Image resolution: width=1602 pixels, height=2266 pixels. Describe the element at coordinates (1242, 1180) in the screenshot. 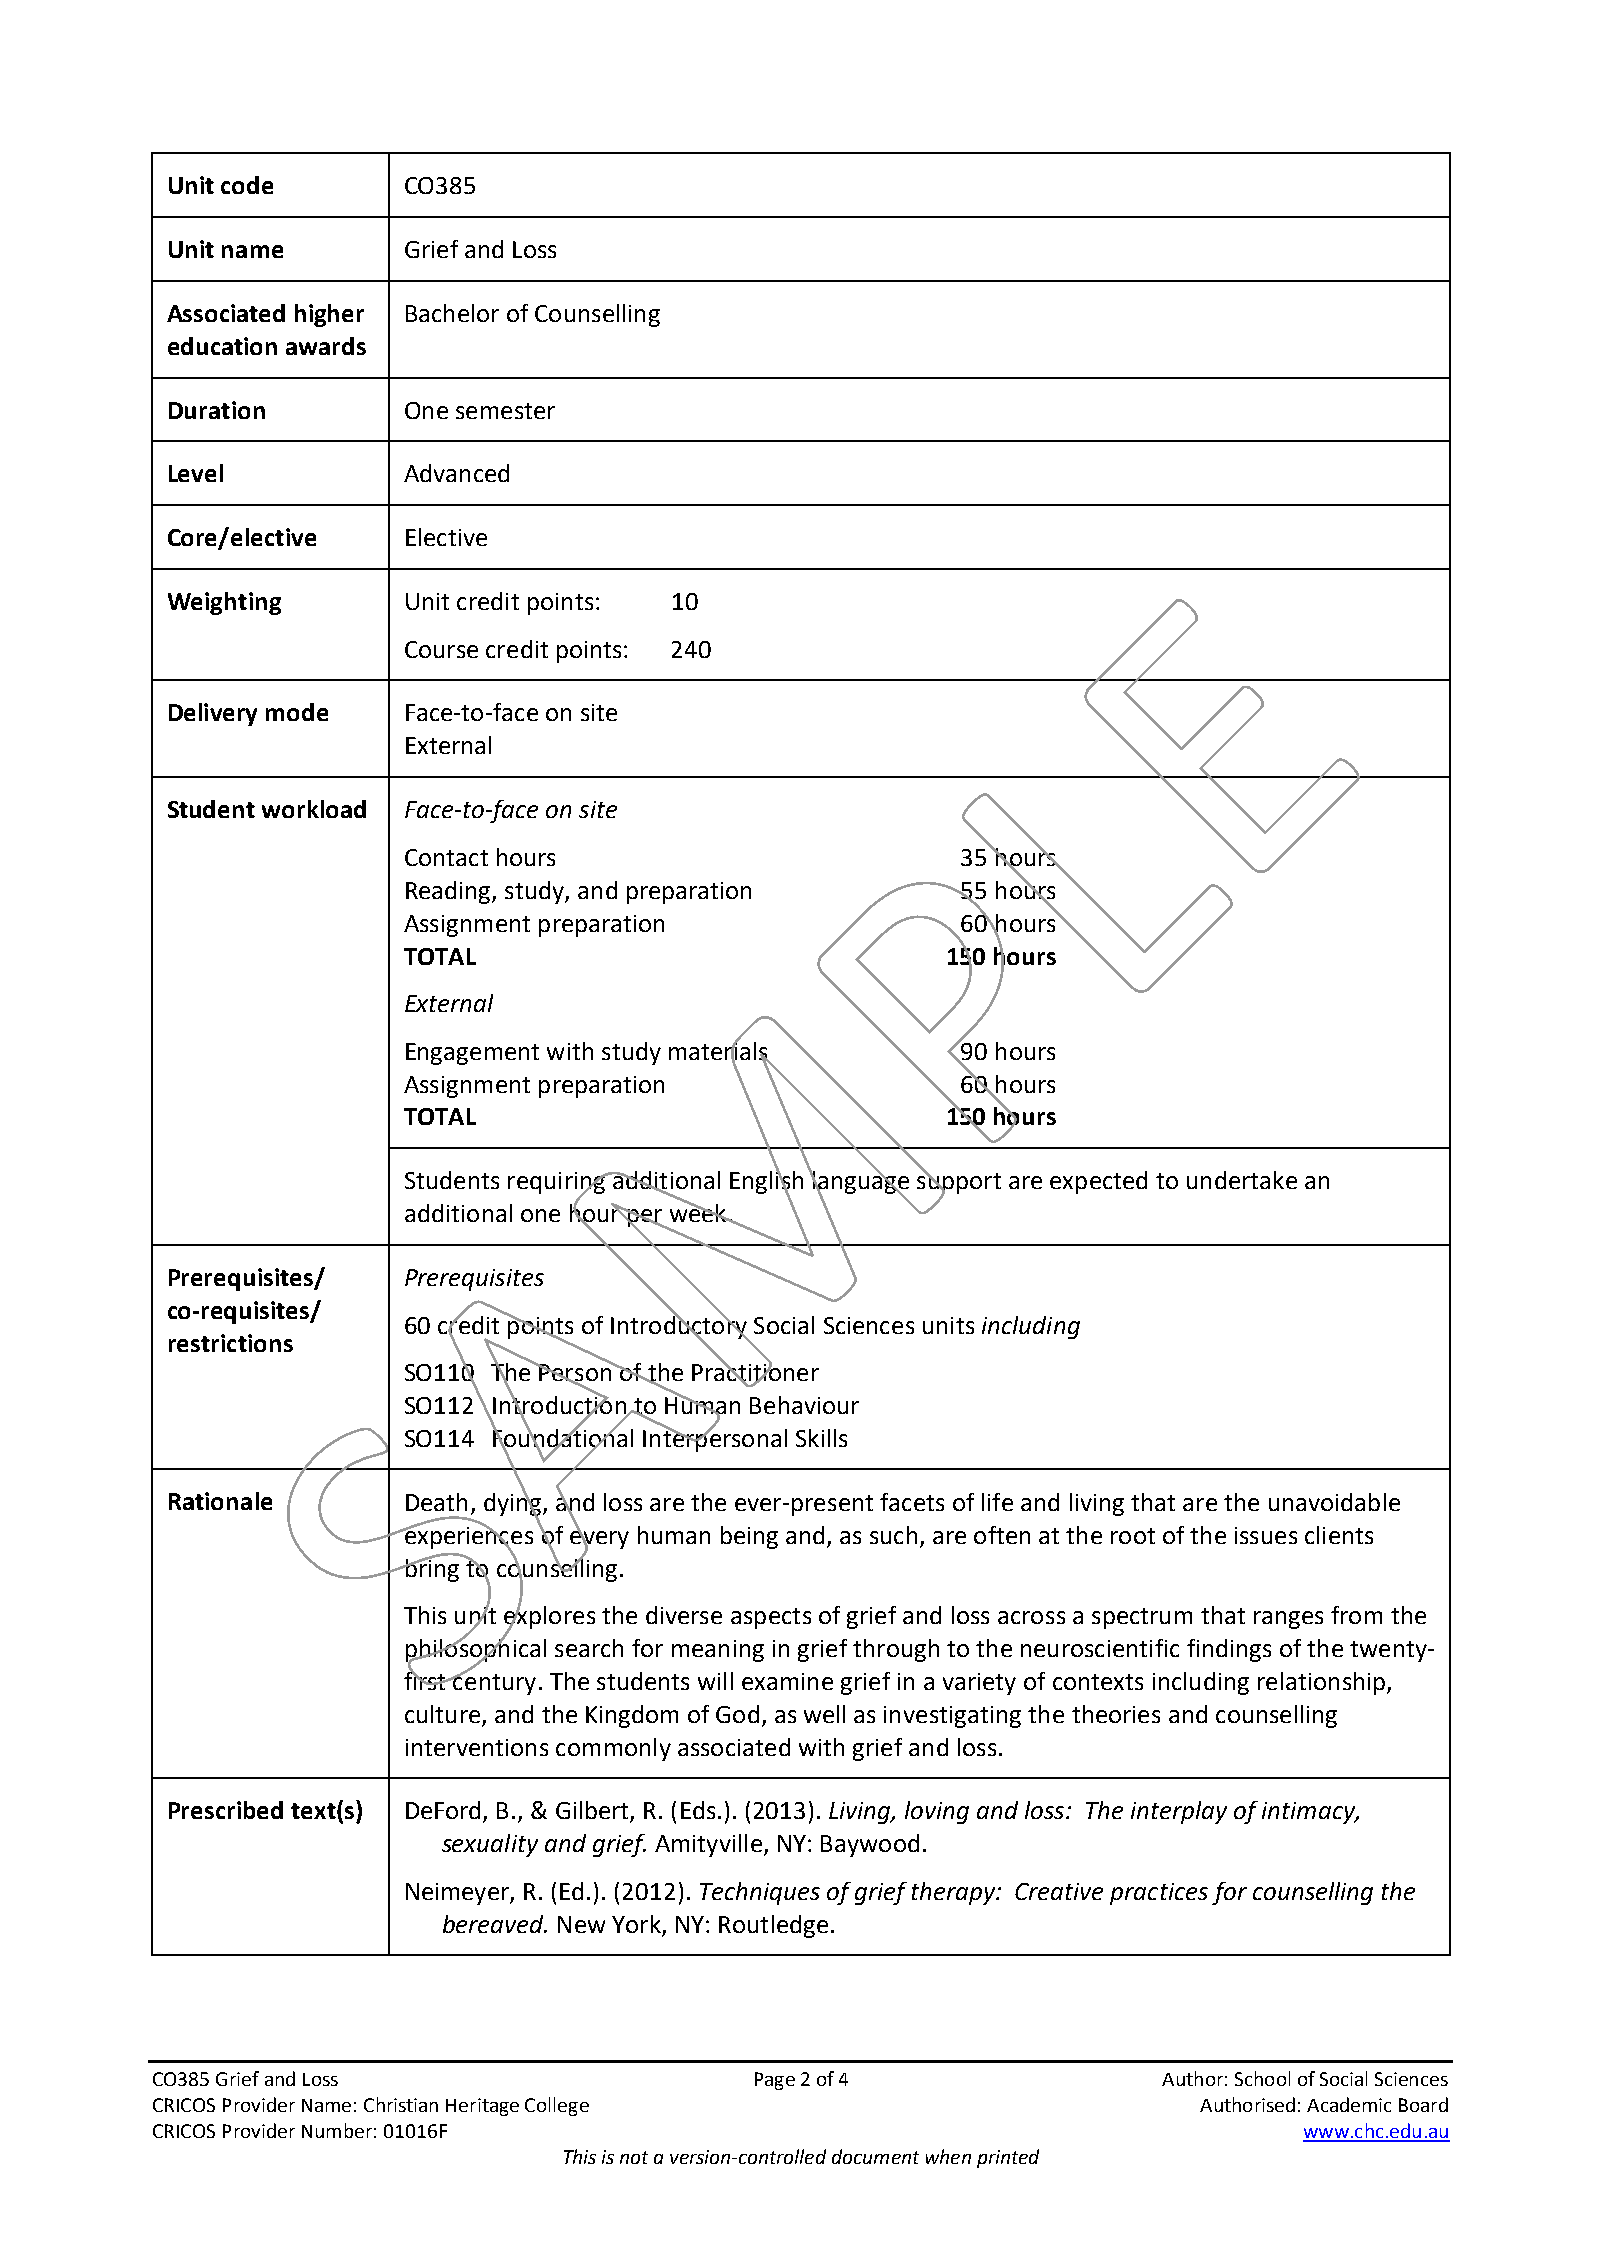

I see `undertake` at that location.
